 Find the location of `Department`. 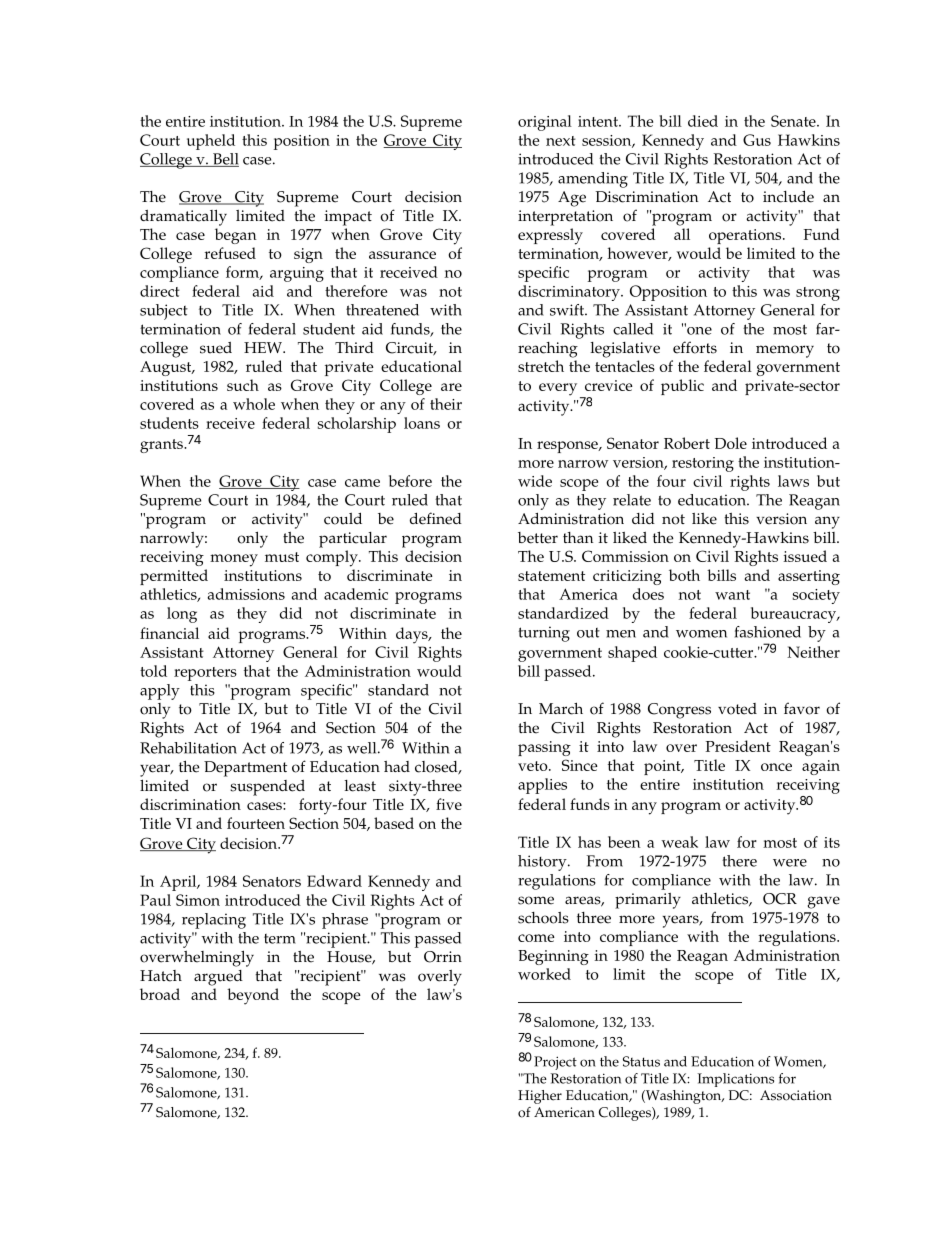

Department is located at coordinates (245, 769).
